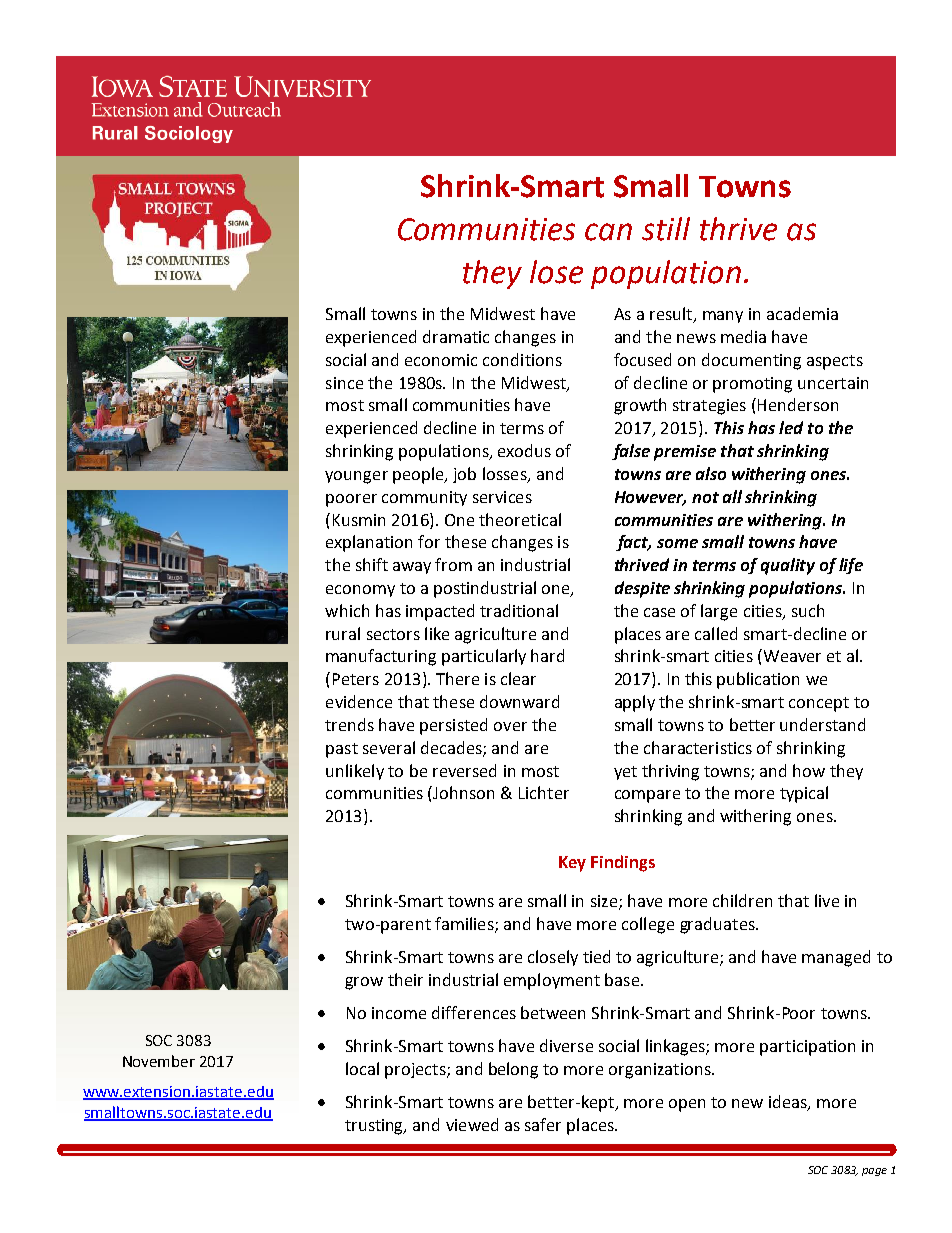 Image resolution: width=952 pixels, height=1233 pixels. Describe the element at coordinates (520, 519) in the screenshot. I see `theoretical` at that location.
